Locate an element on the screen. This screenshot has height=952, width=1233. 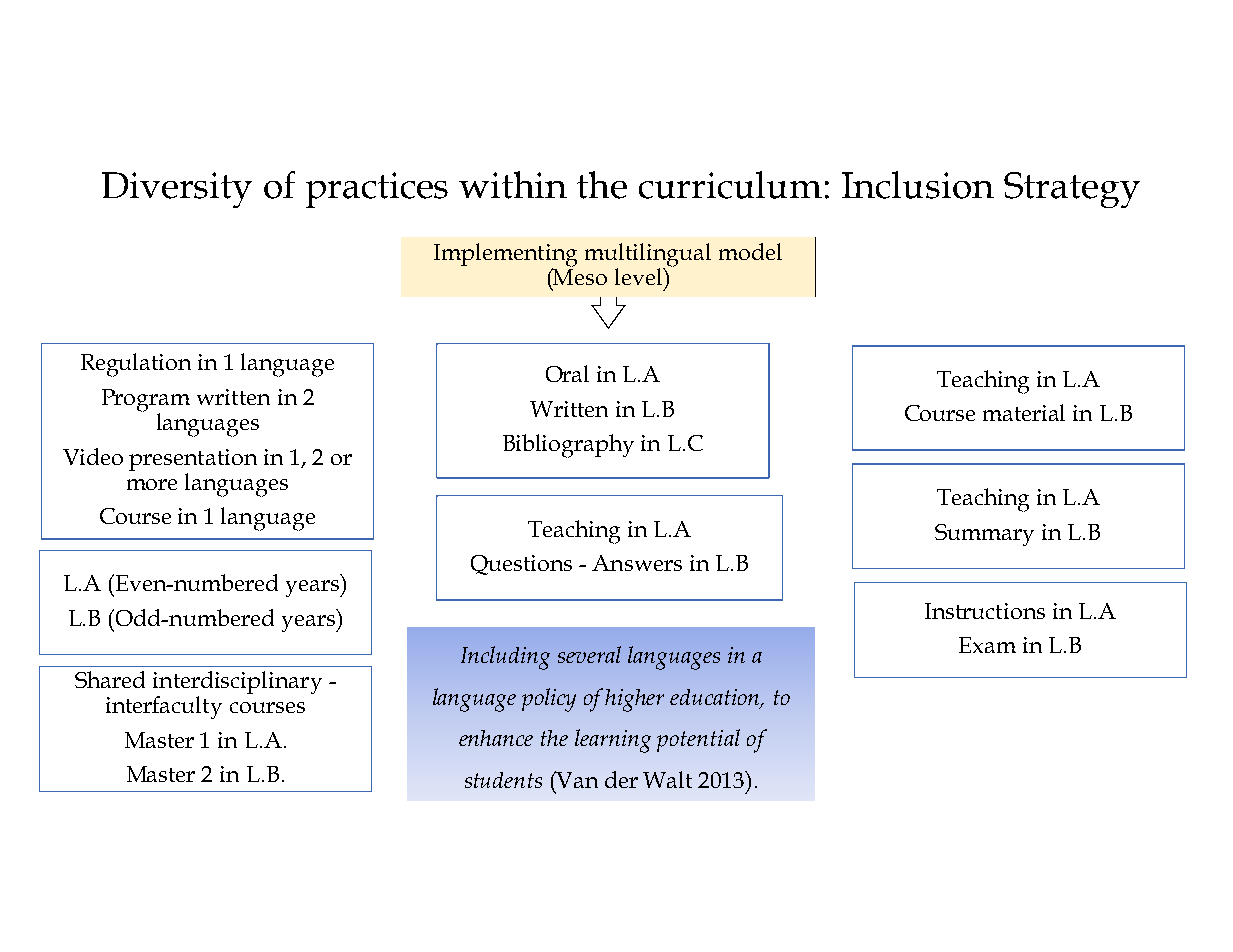
Program is located at coordinates (146, 401).
